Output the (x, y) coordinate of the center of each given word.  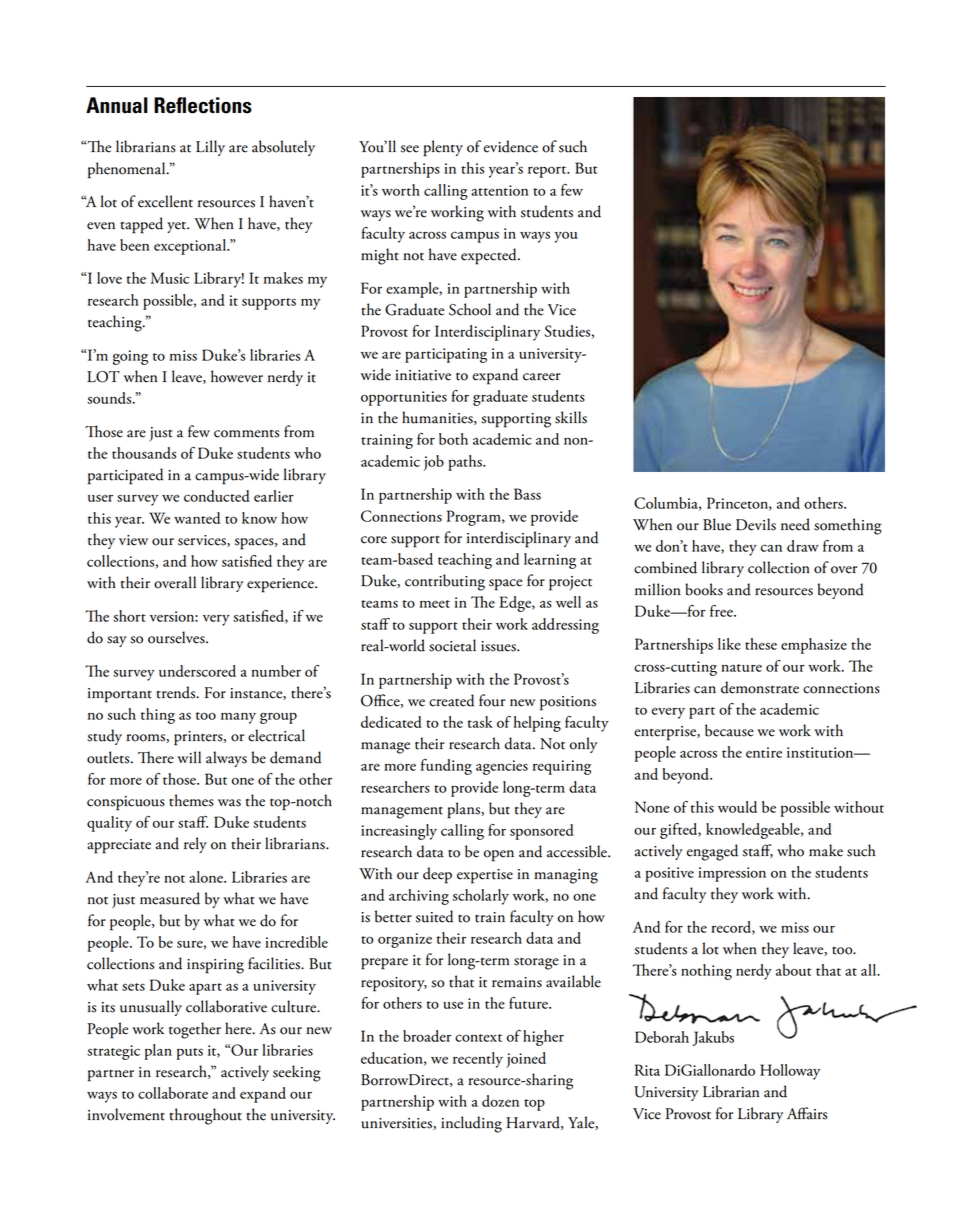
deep (437, 875)
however (237, 376)
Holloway (790, 1072)
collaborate (173, 1093)
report (548, 172)
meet (435, 604)
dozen (500, 1101)
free (722, 611)
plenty (443, 148)
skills (571, 417)
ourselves (177, 637)
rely (195, 845)
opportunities (404, 398)
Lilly (210, 148)
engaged (712, 852)
